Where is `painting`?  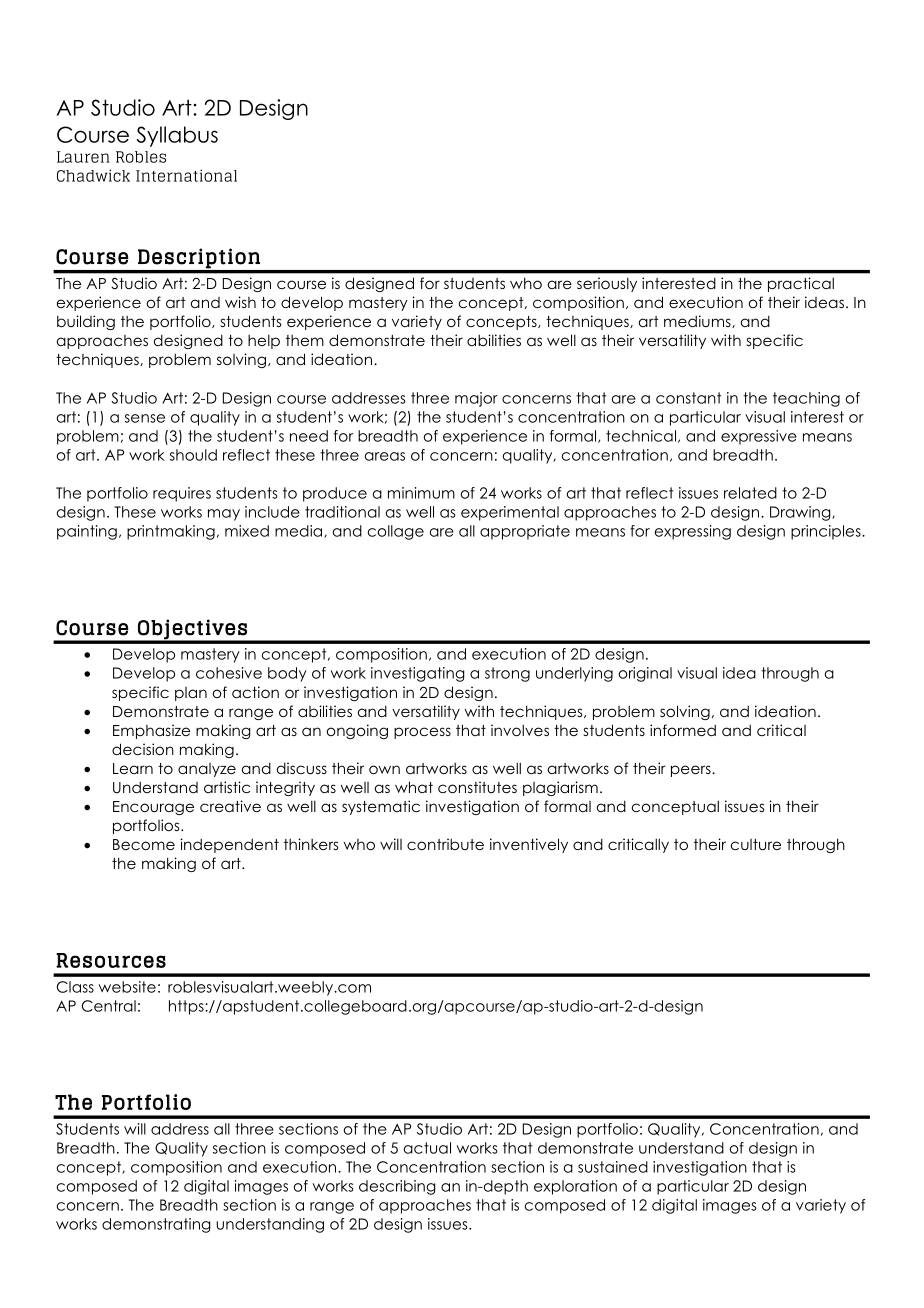 painting is located at coordinates (87, 532).
